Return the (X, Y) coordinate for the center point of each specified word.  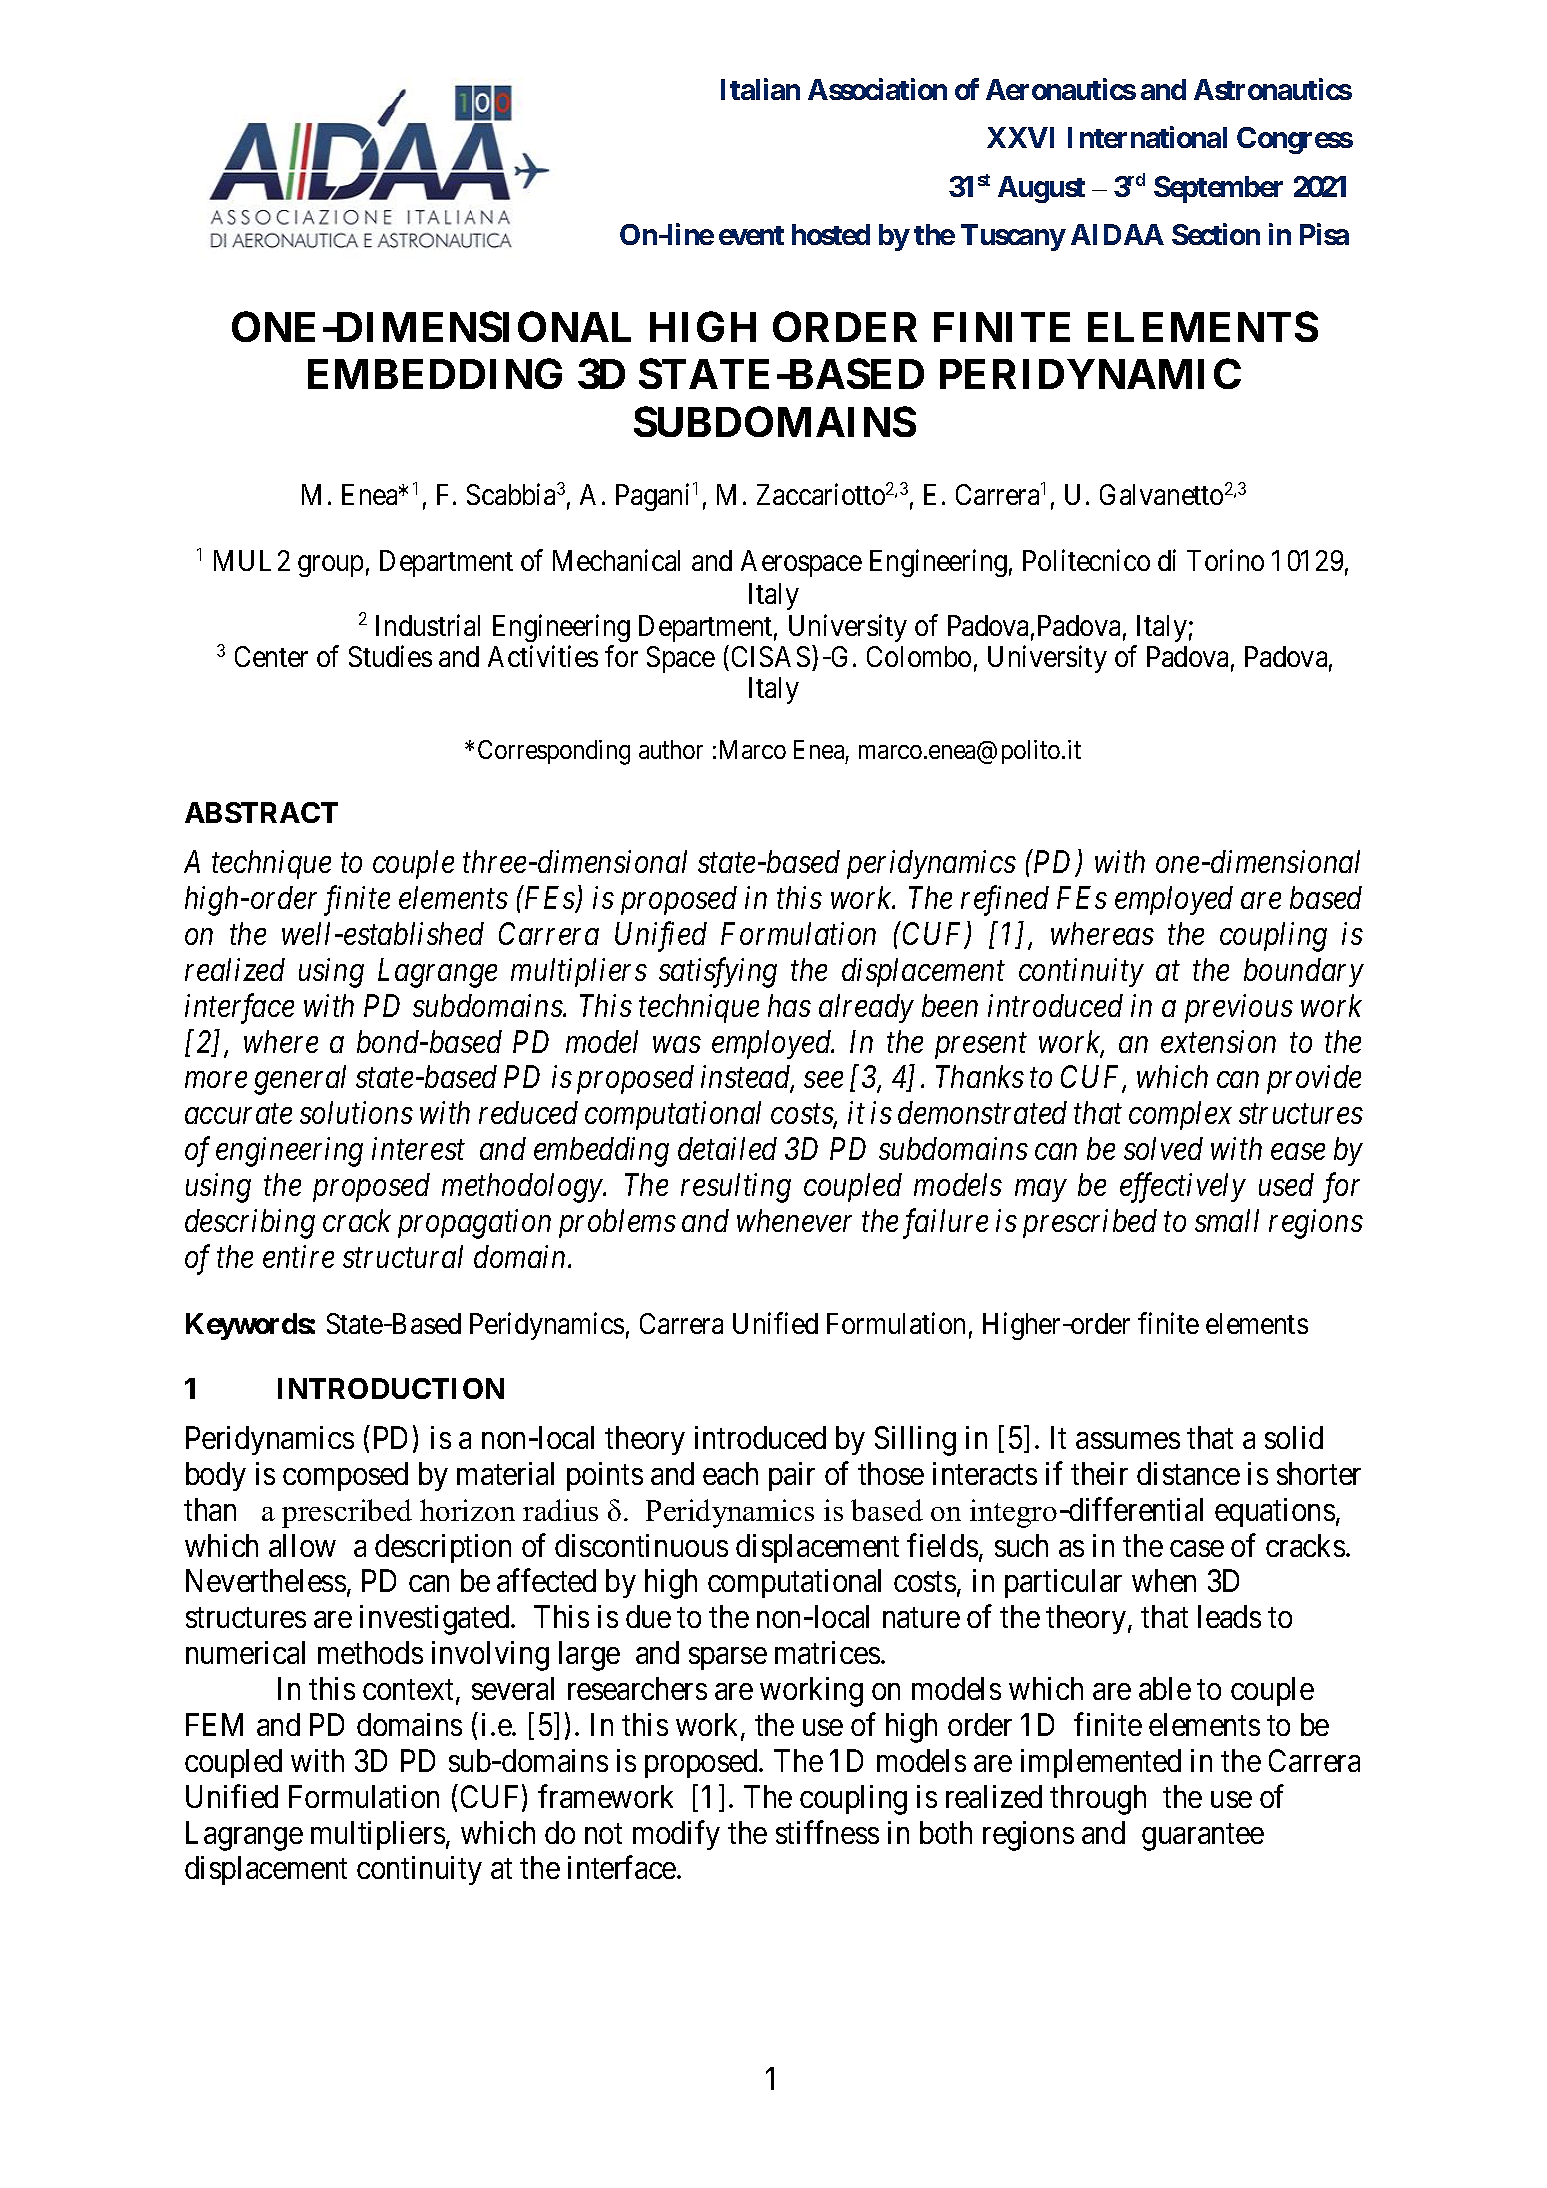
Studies (390, 656)
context (410, 1691)
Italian (760, 89)
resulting (736, 1188)
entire (298, 1256)
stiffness (827, 1832)
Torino (1225, 560)
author (671, 749)
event (751, 235)
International (1147, 137)
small (1227, 1220)
